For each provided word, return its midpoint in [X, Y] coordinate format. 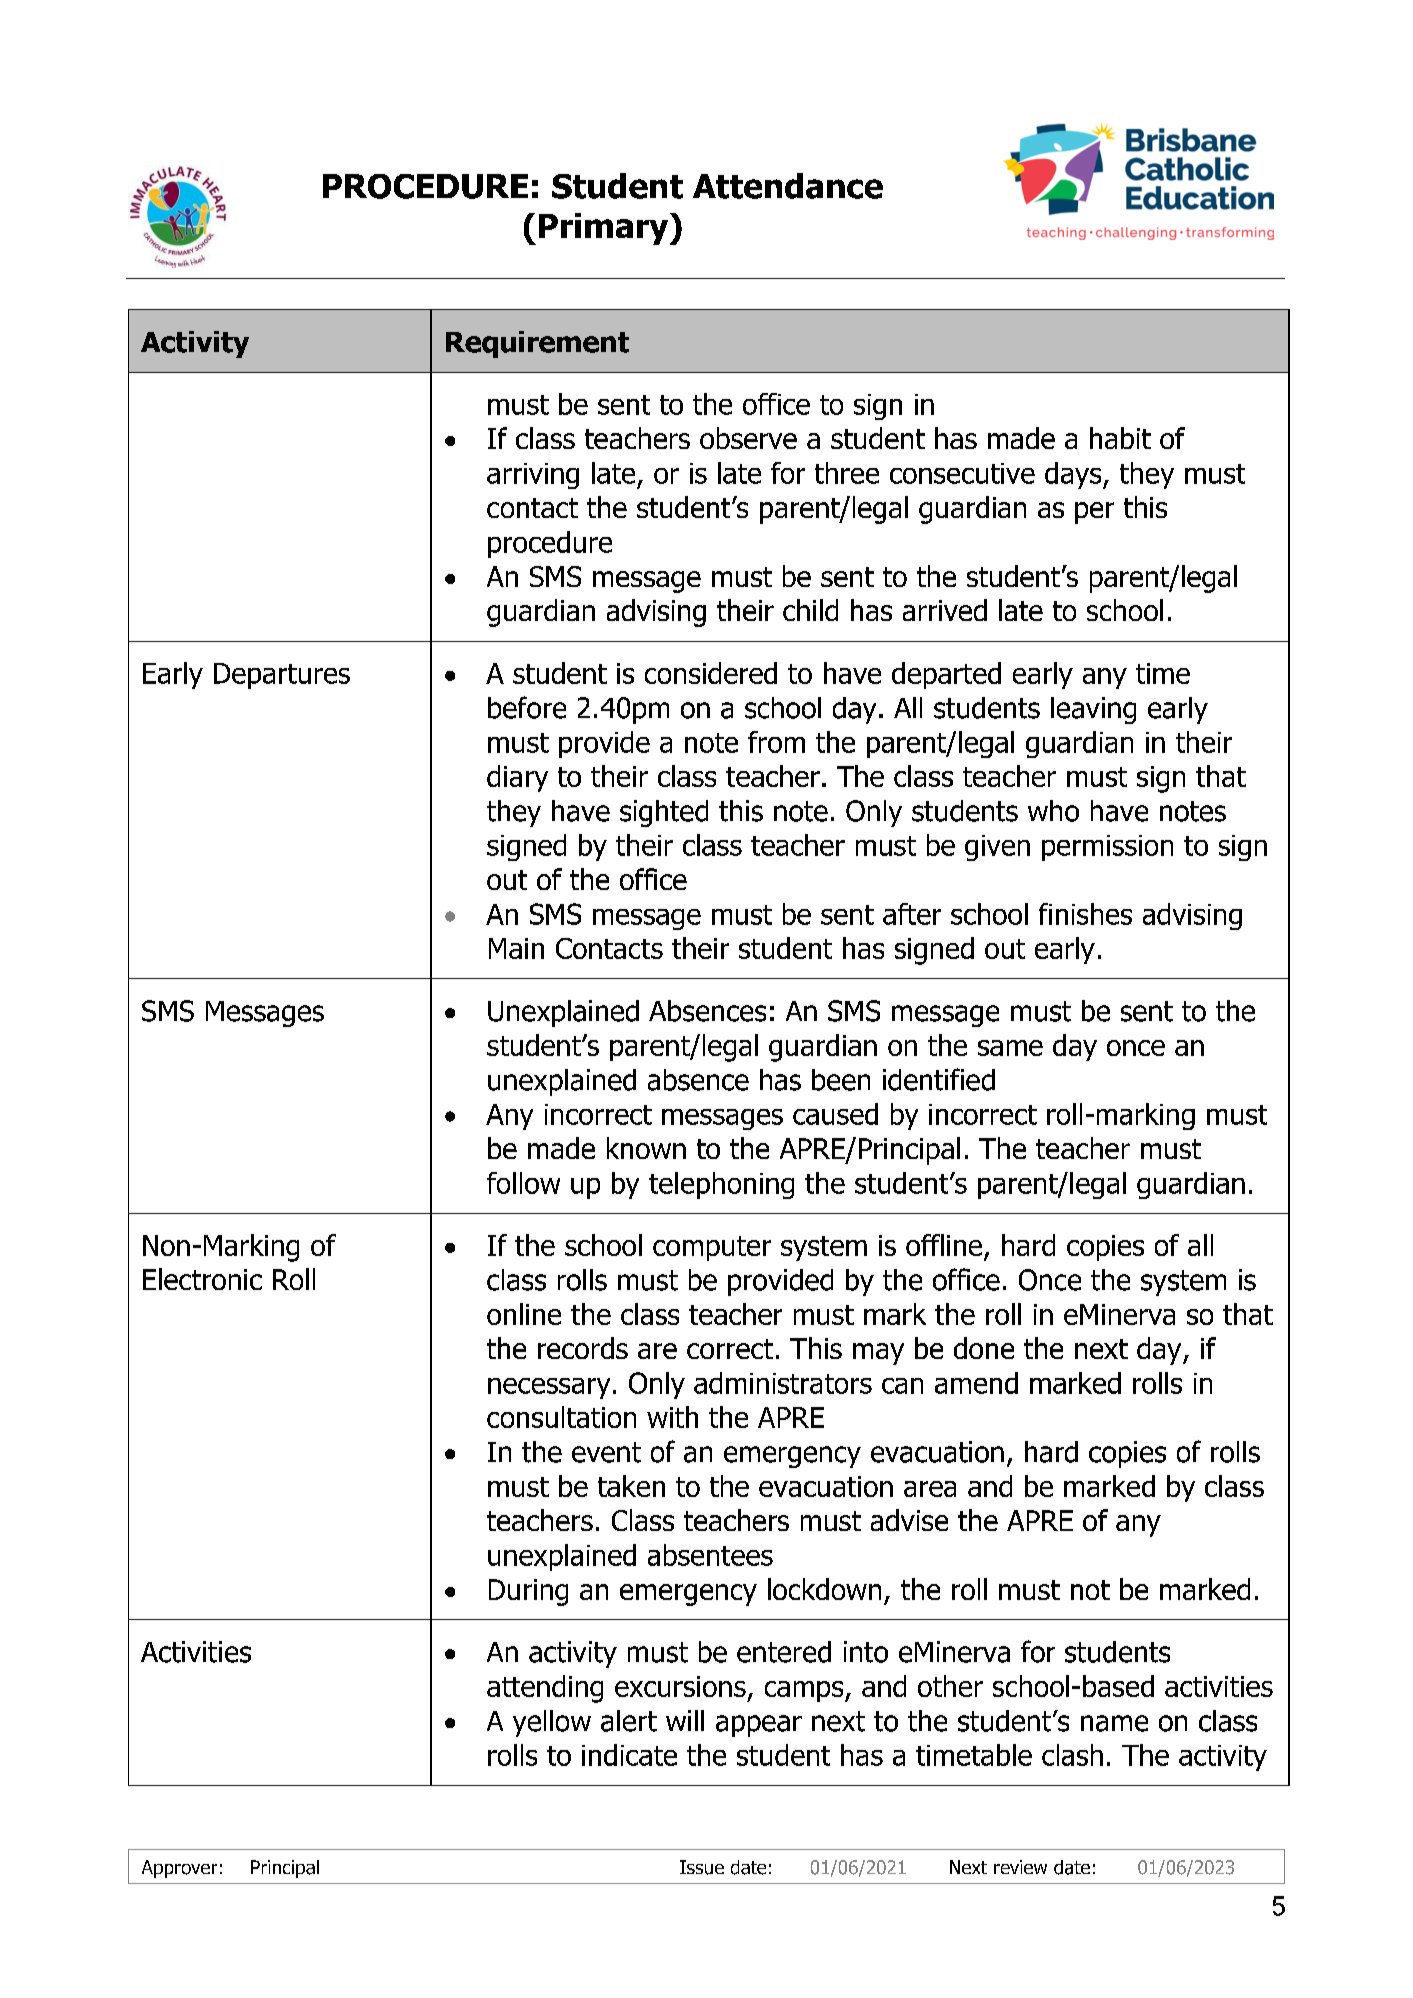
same [1010, 1048]
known [646, 1148]
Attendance [788, 186]
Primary [605, 229]
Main [516, 948]
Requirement [537, 344]
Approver [179, 1869]
